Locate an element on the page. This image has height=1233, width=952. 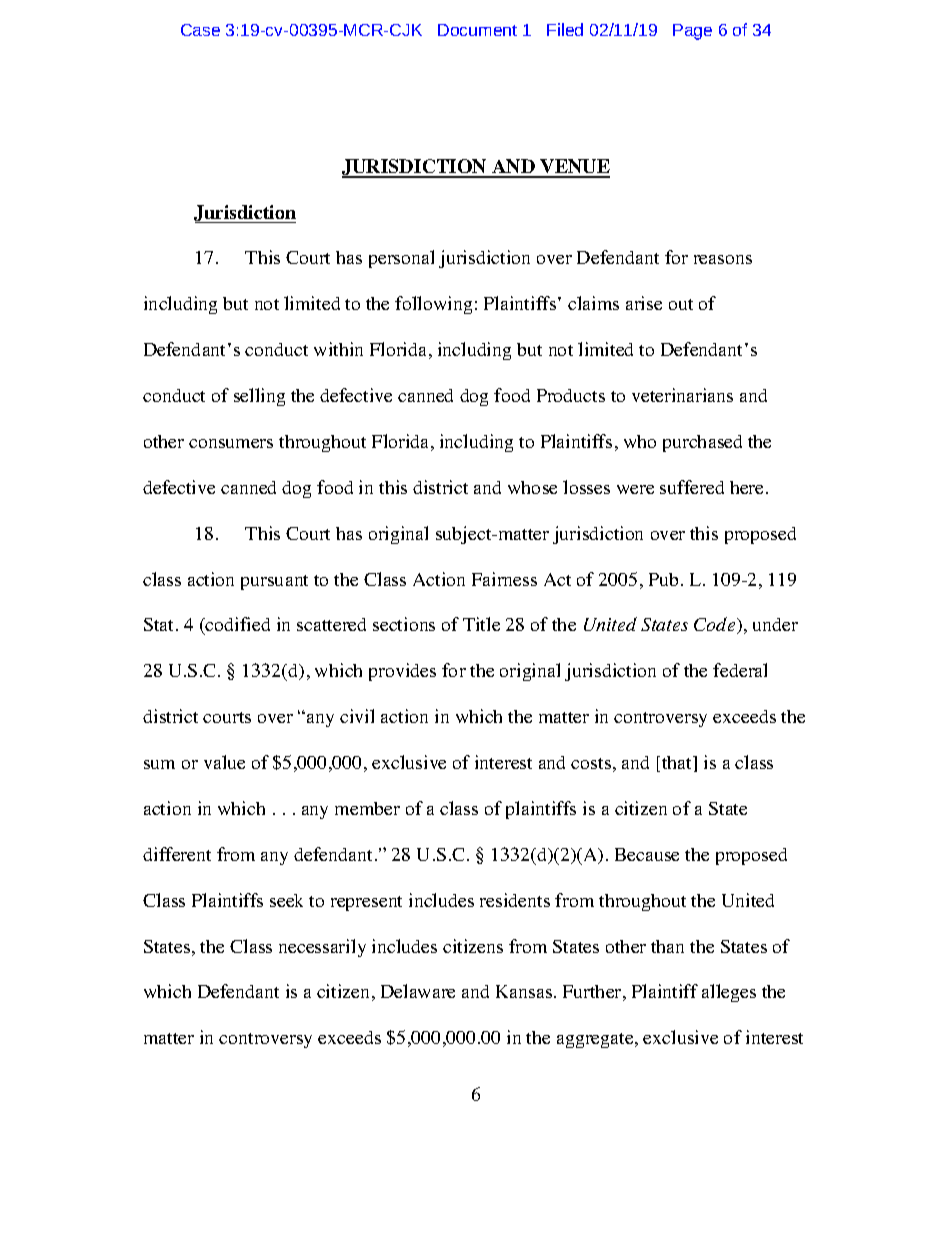
necessarily is located at coordinates (322, 948).
